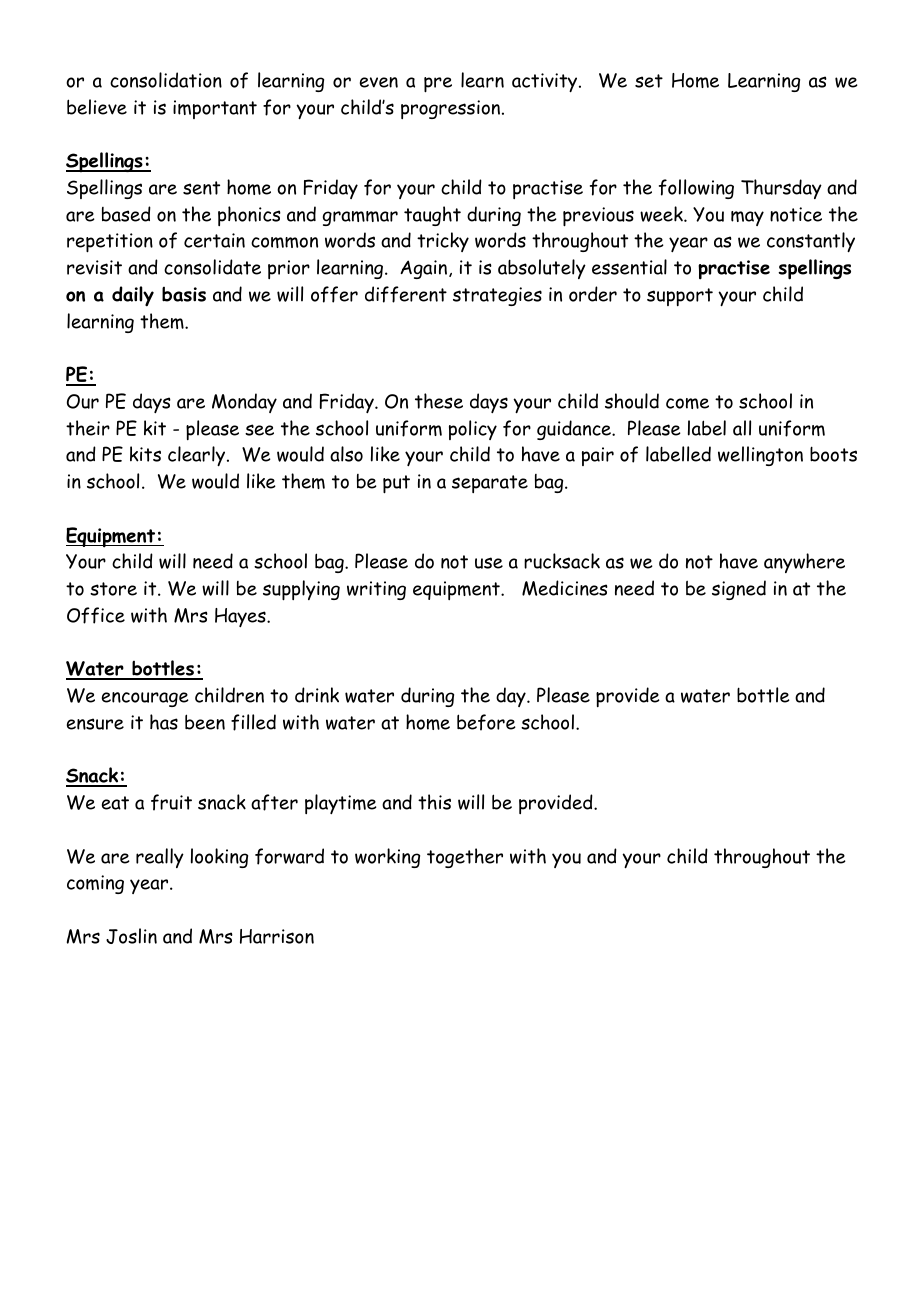  Describe the element at coordinates (215, 109) in the screenshot. I see `important` at that location.
